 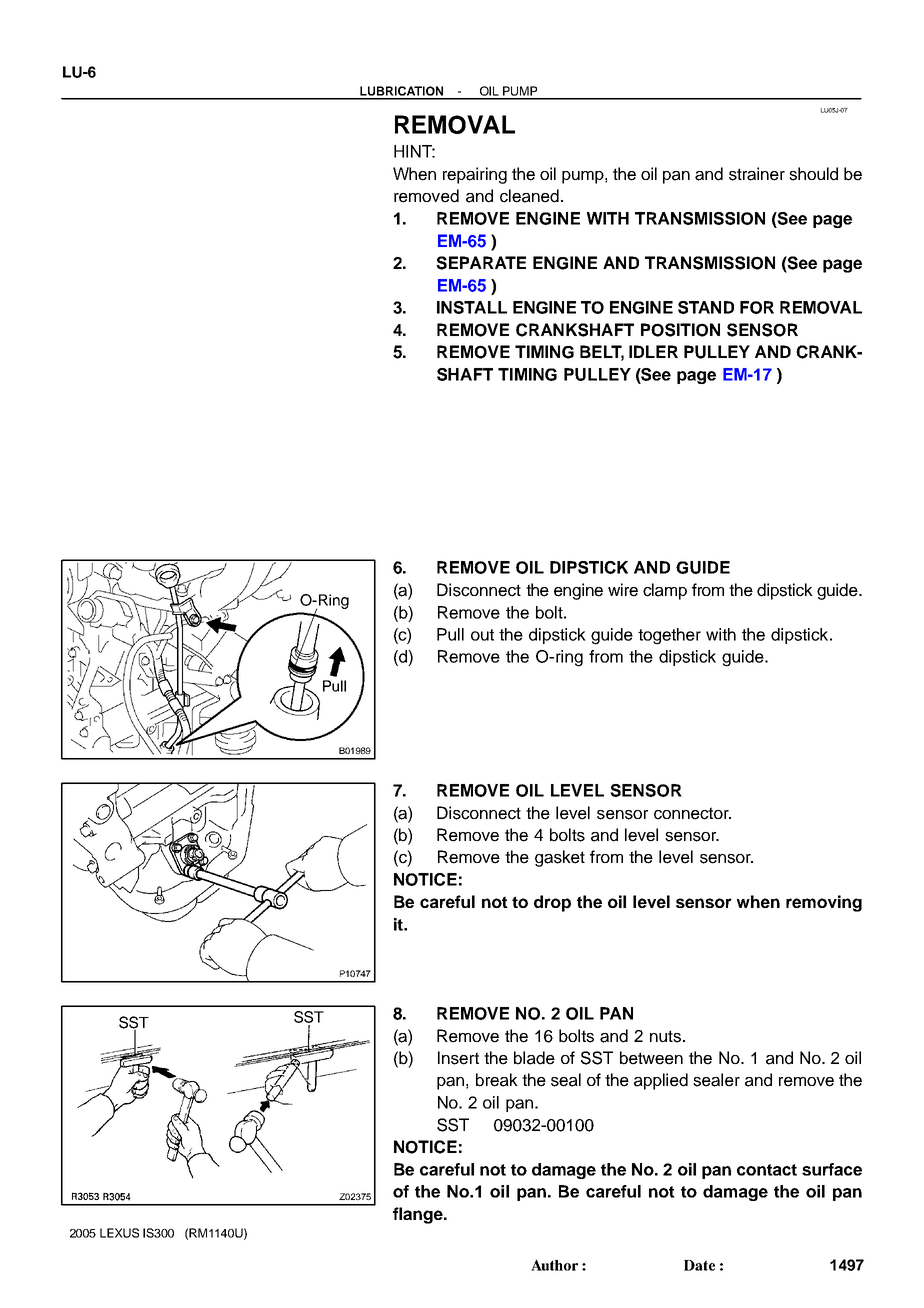 What do you see at coordinates (419, 1215) in the screenshot?
I see `flange` at bounding box center [419, 1215].
